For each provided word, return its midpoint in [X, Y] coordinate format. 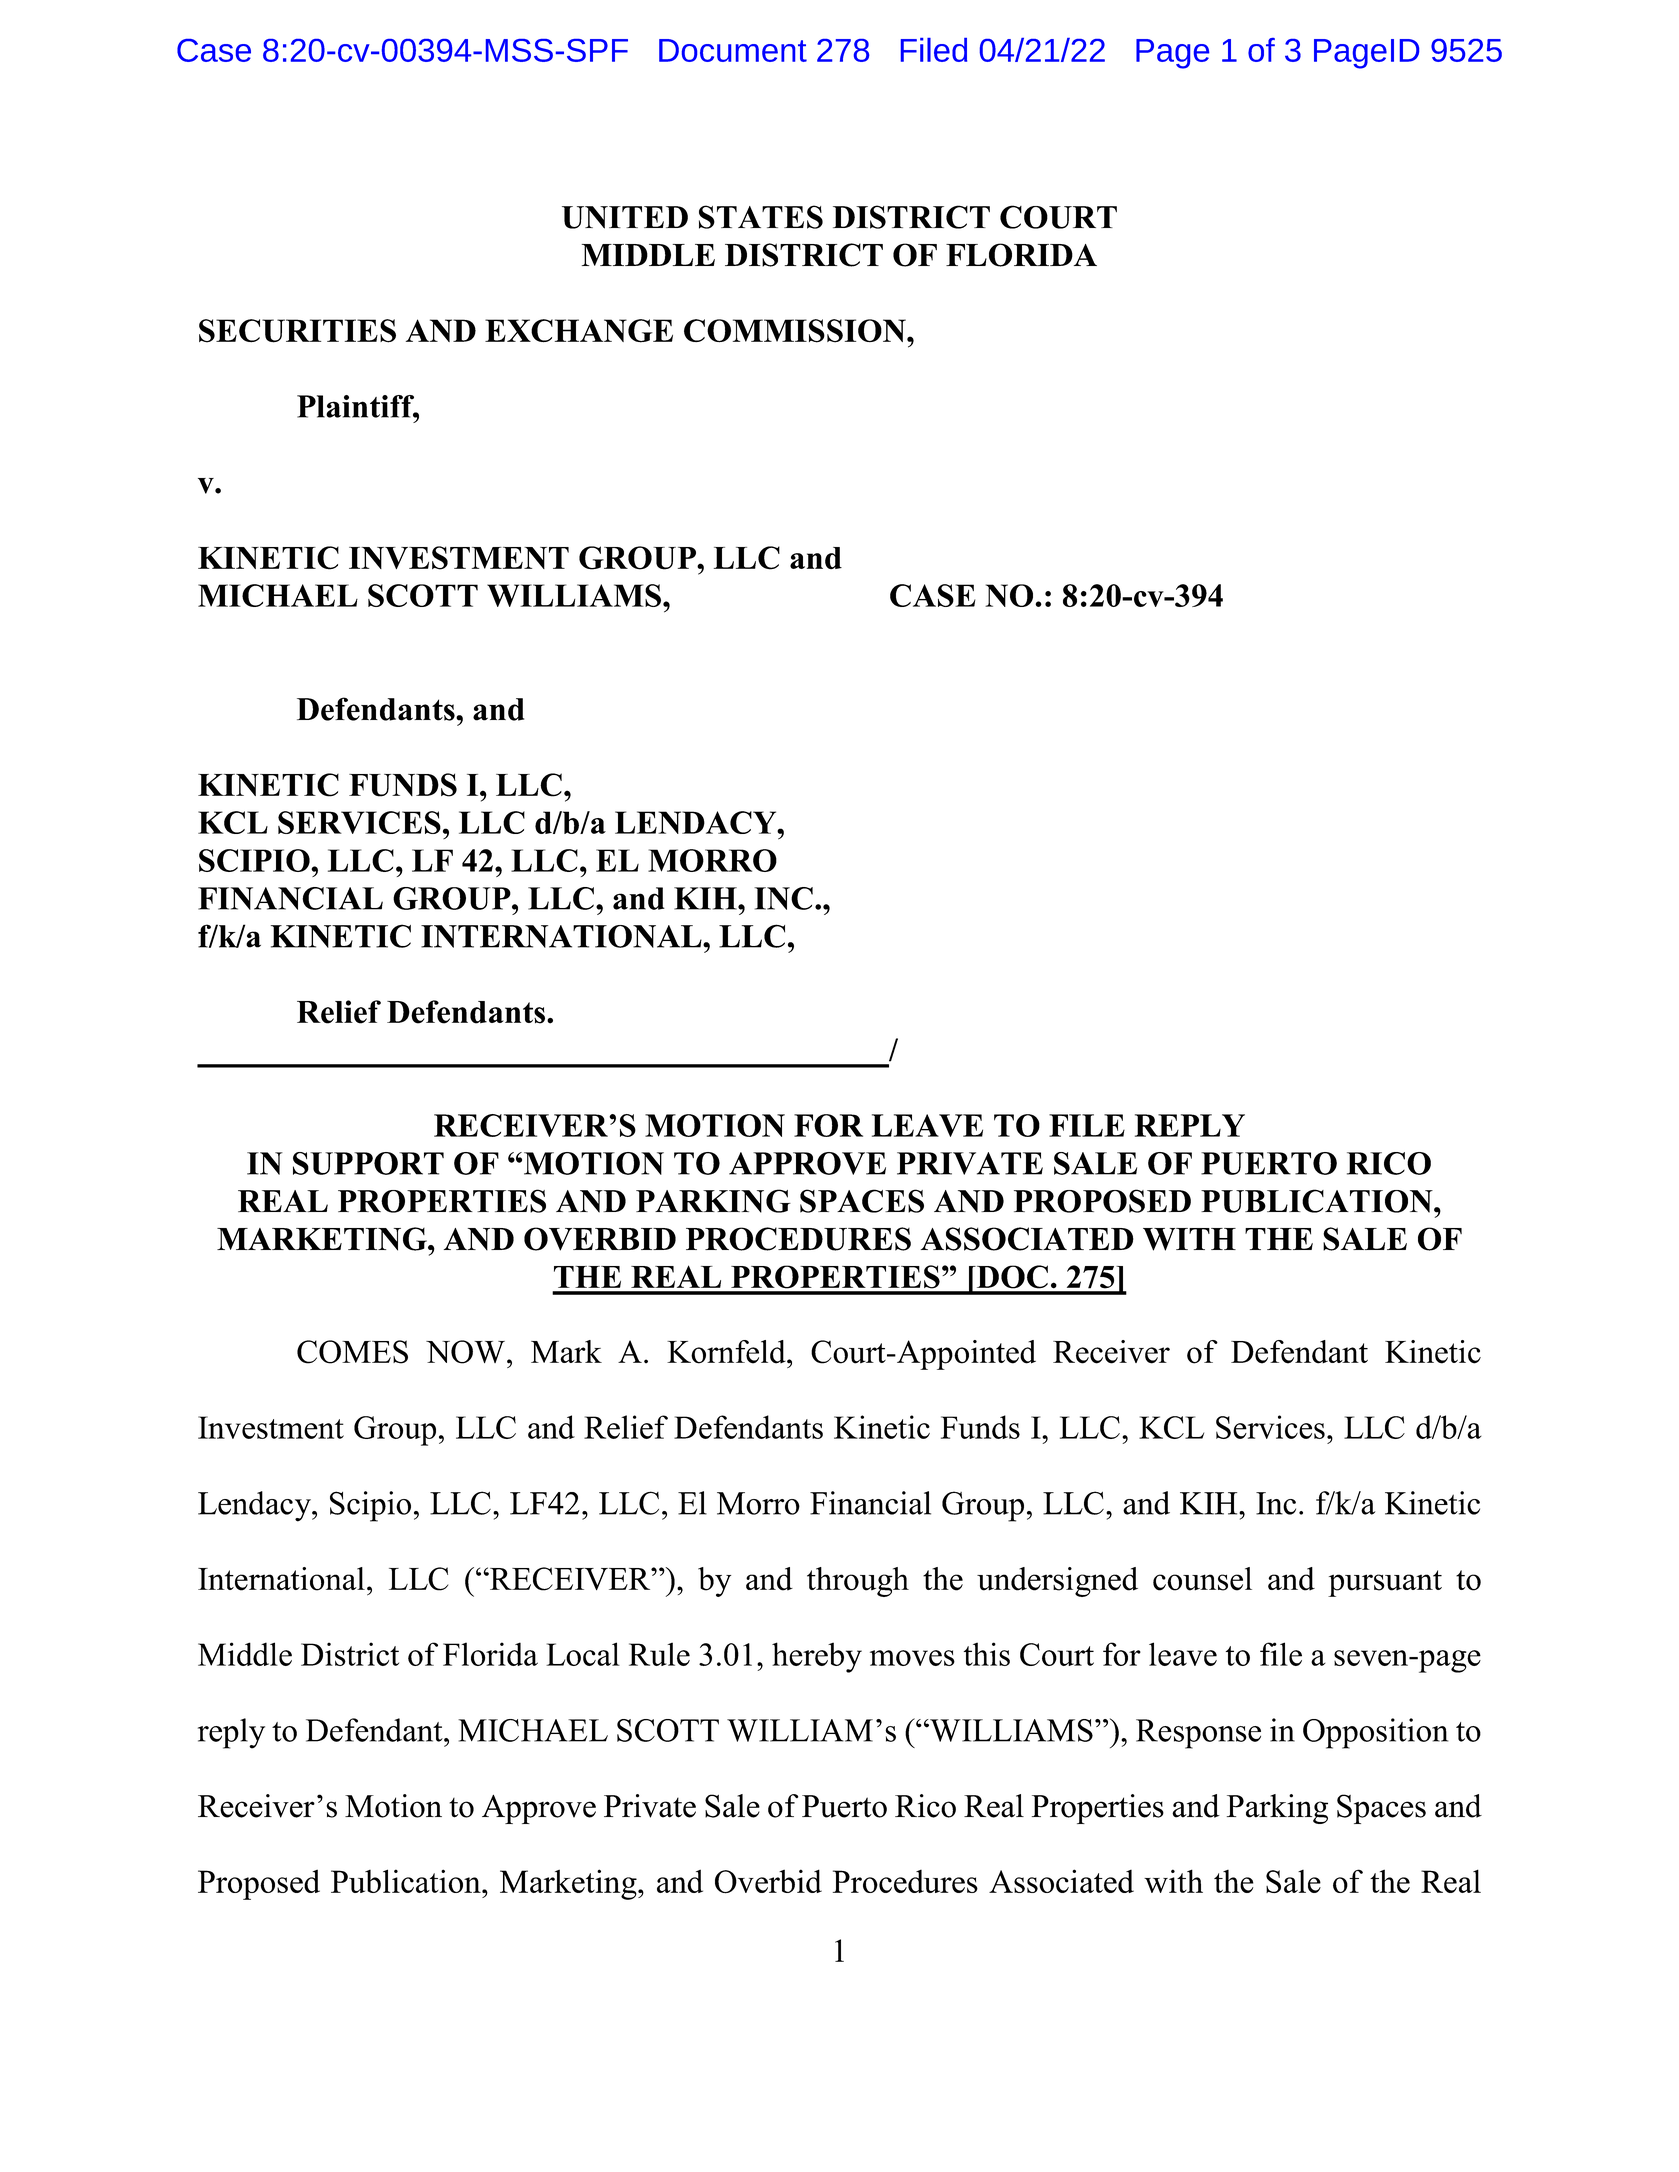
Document [733, 50]
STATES [761, 217]
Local [583, 1654]
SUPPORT [368, 1163]
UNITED [625, 217]
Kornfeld [727, 1352]
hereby [817, 1657]
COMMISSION [796, 331]
